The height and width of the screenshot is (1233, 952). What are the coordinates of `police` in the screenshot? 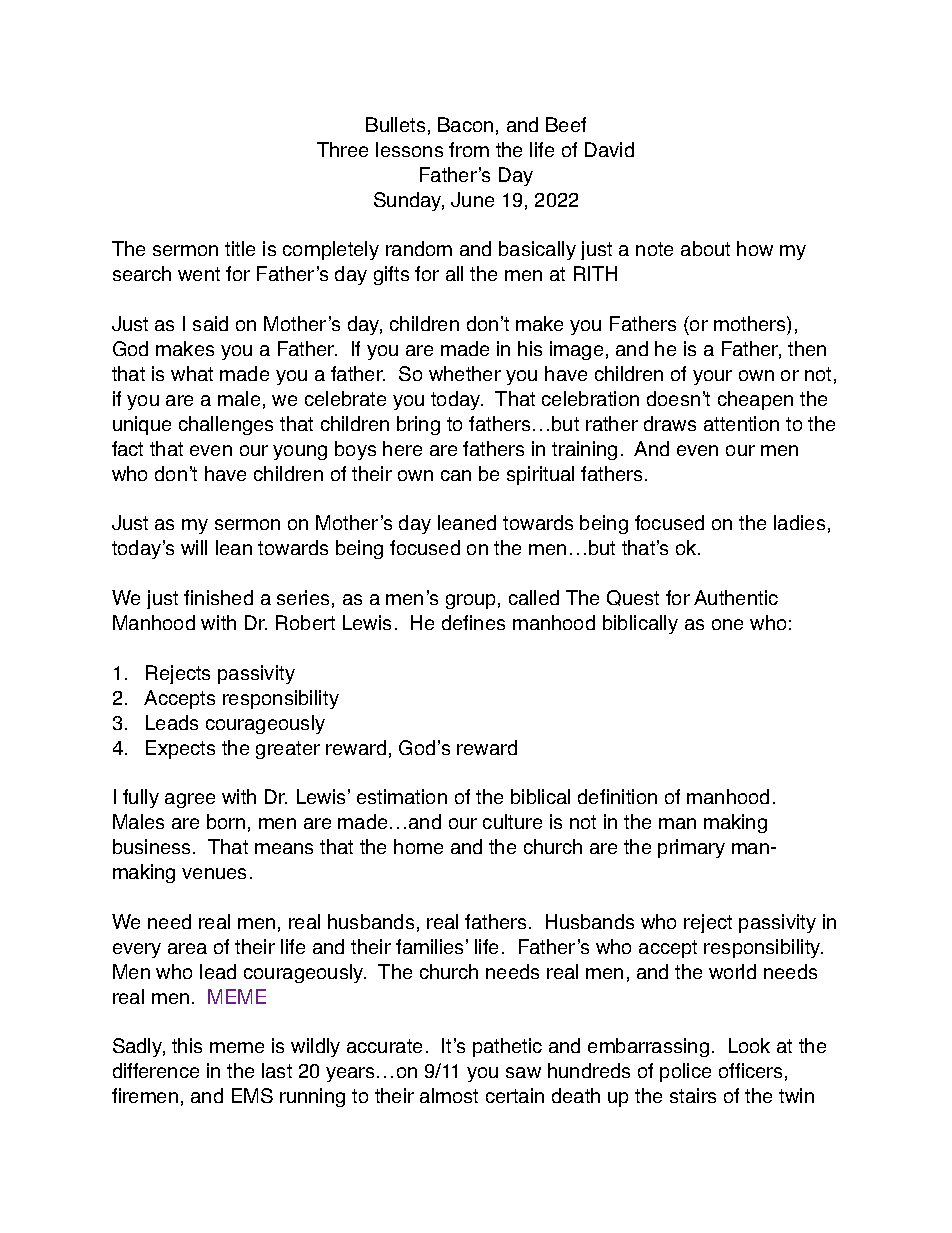 It's located at (685, 1072).
